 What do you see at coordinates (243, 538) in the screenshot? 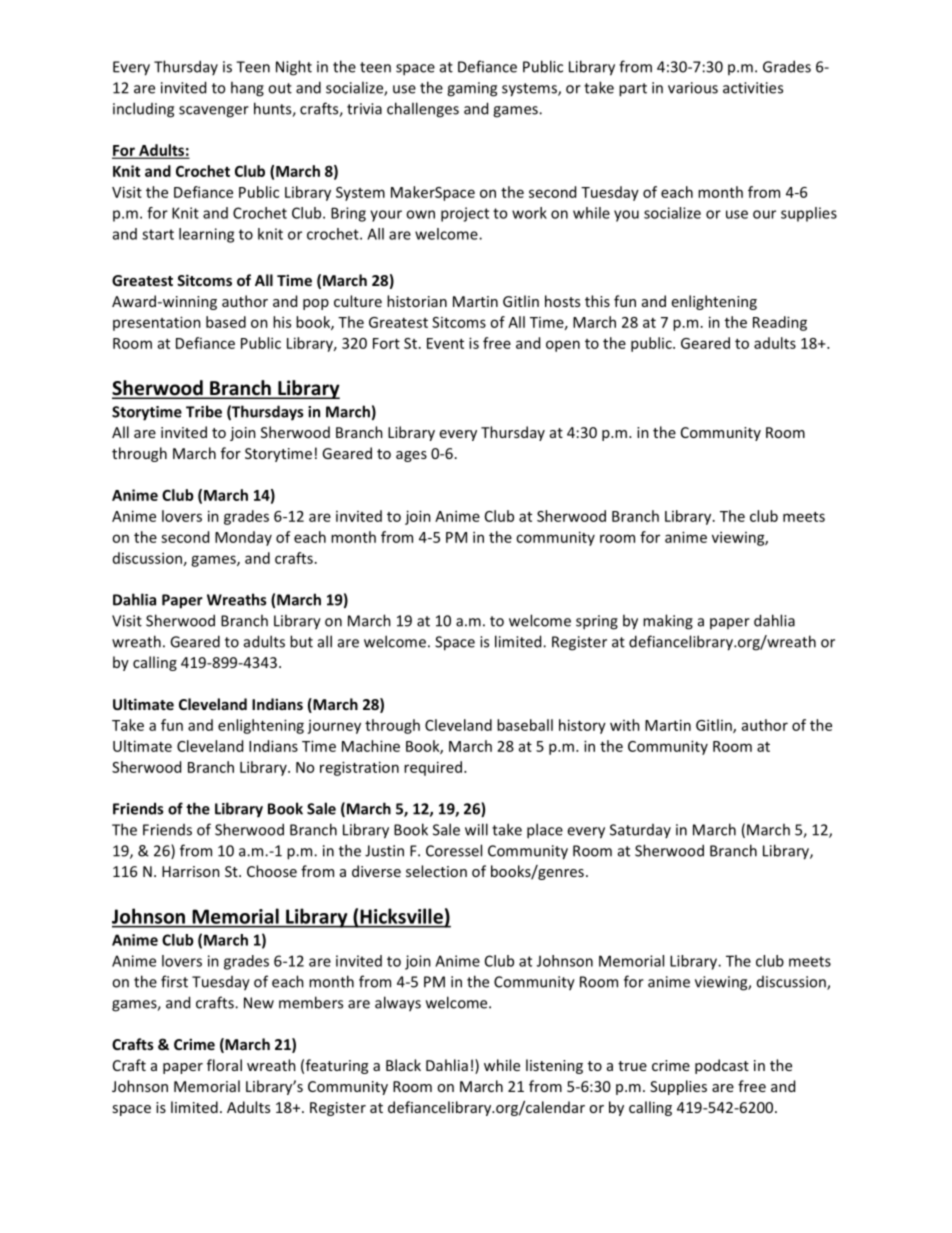
I see `Monday` at bounding box center [243, 538].
